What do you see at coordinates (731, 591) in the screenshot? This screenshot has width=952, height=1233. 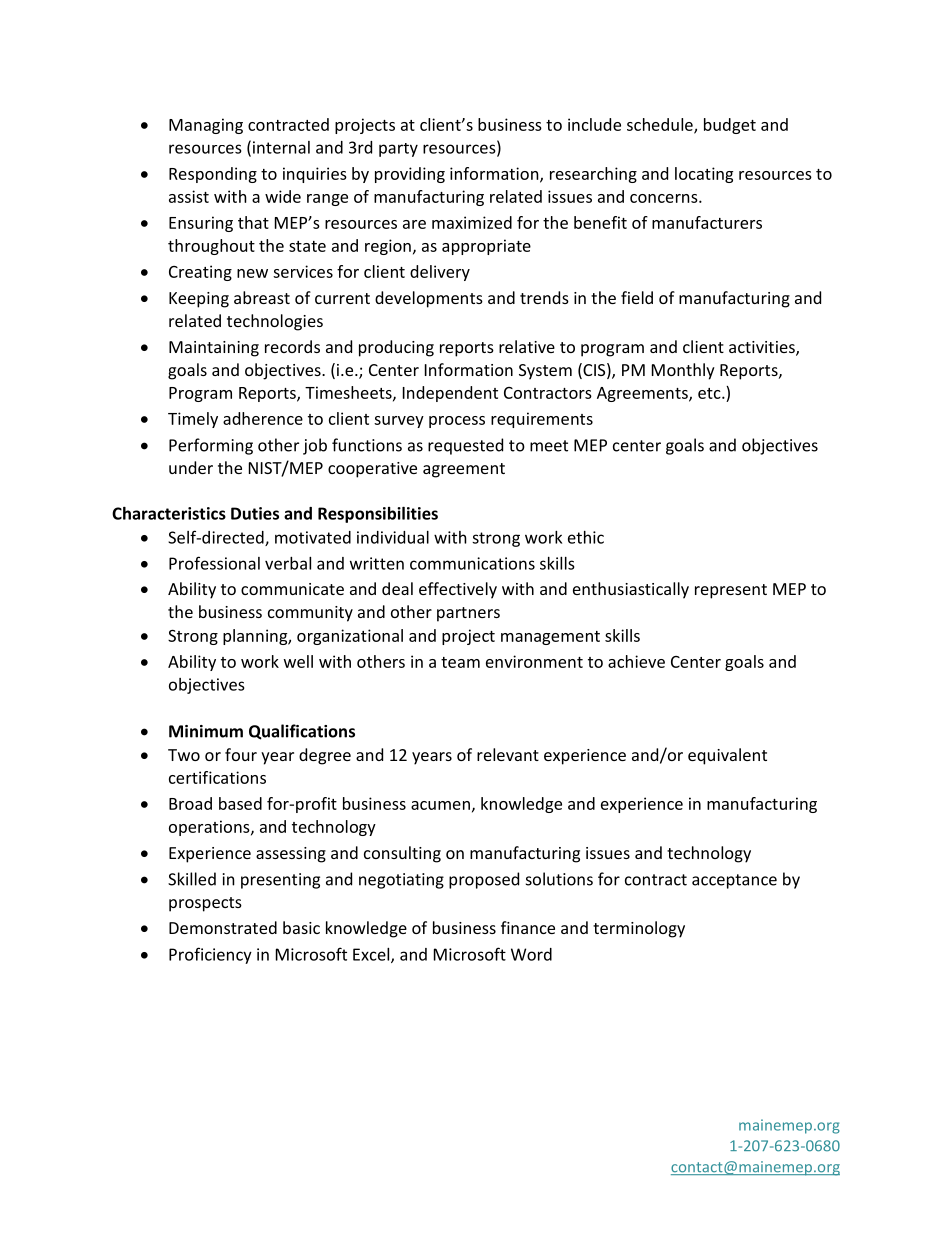 I see `represent` at bounding box center [731, 591].
